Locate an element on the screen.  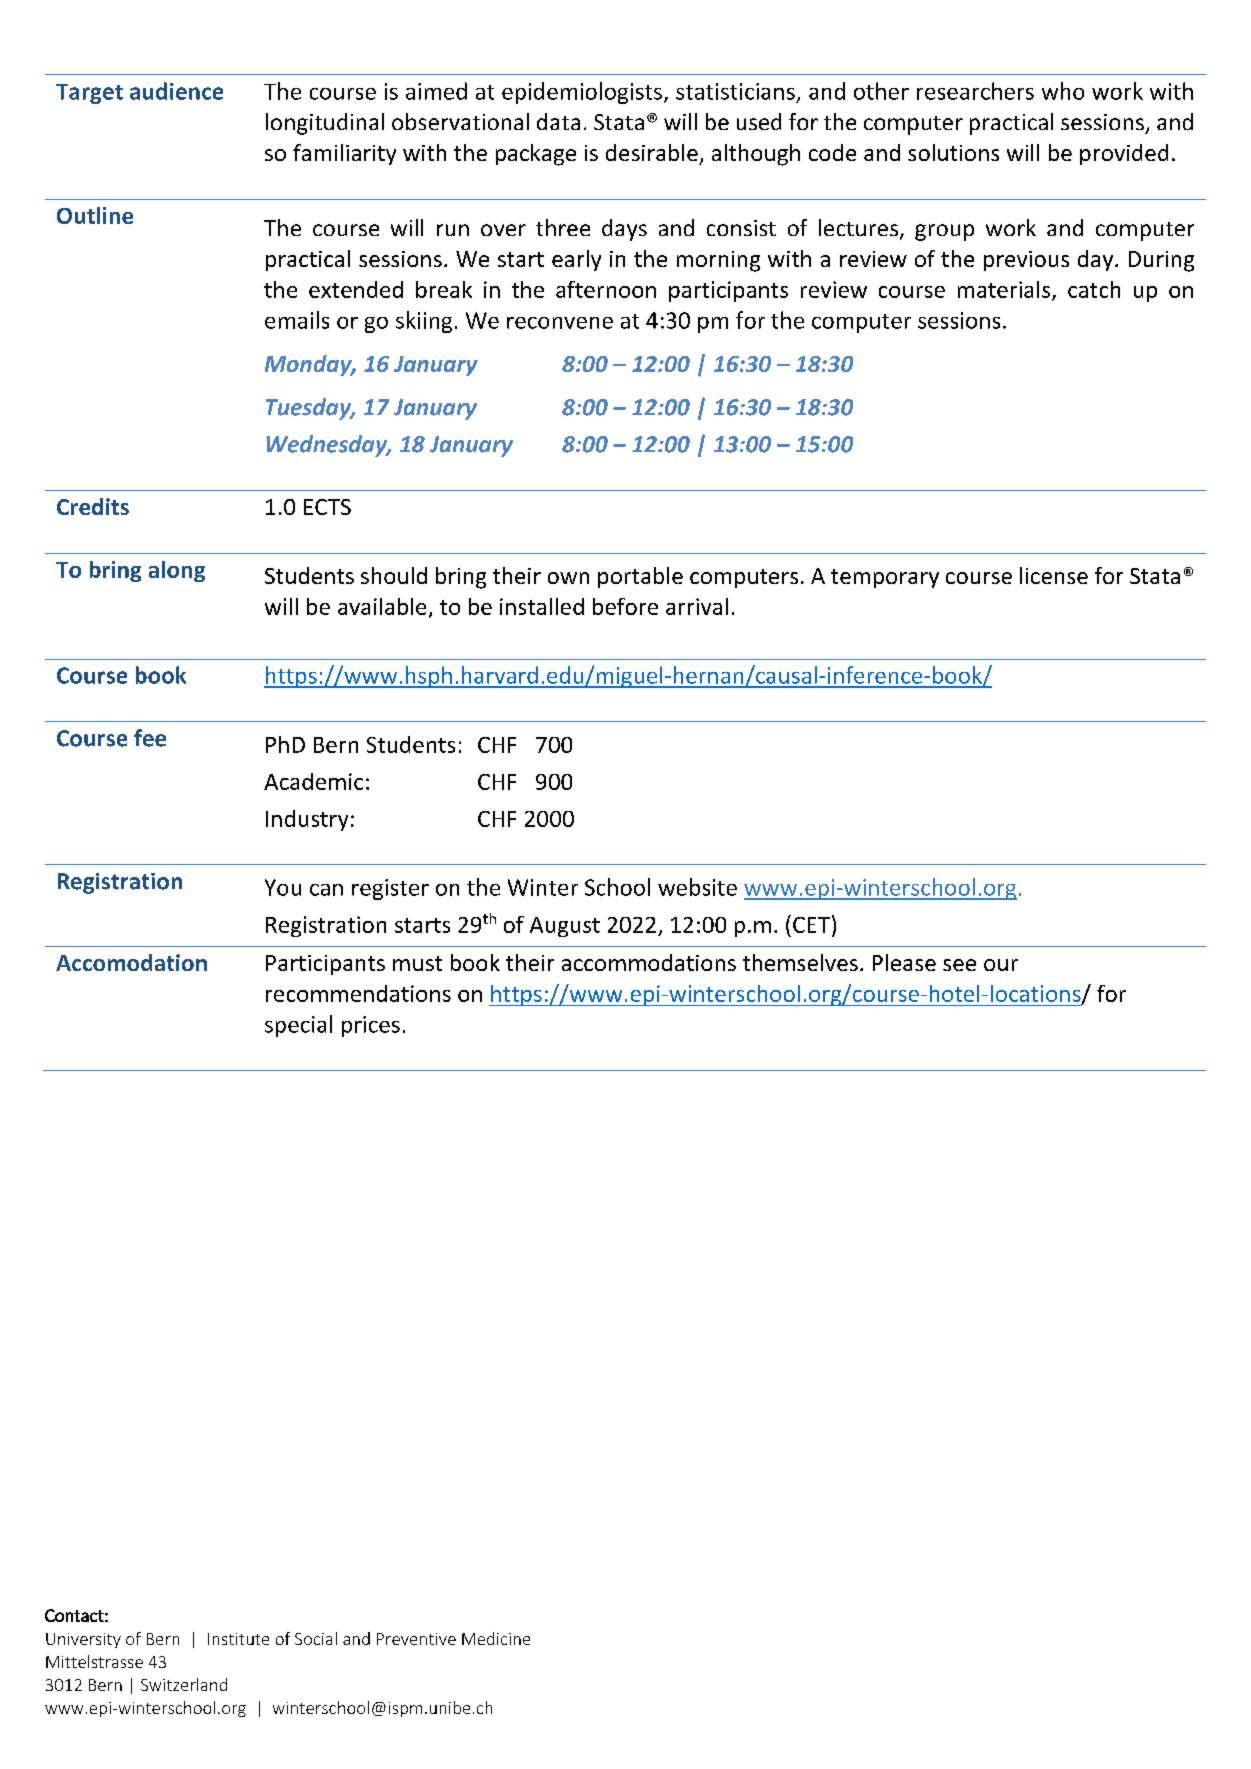
Institute is located at coordinates (238, 1639).
